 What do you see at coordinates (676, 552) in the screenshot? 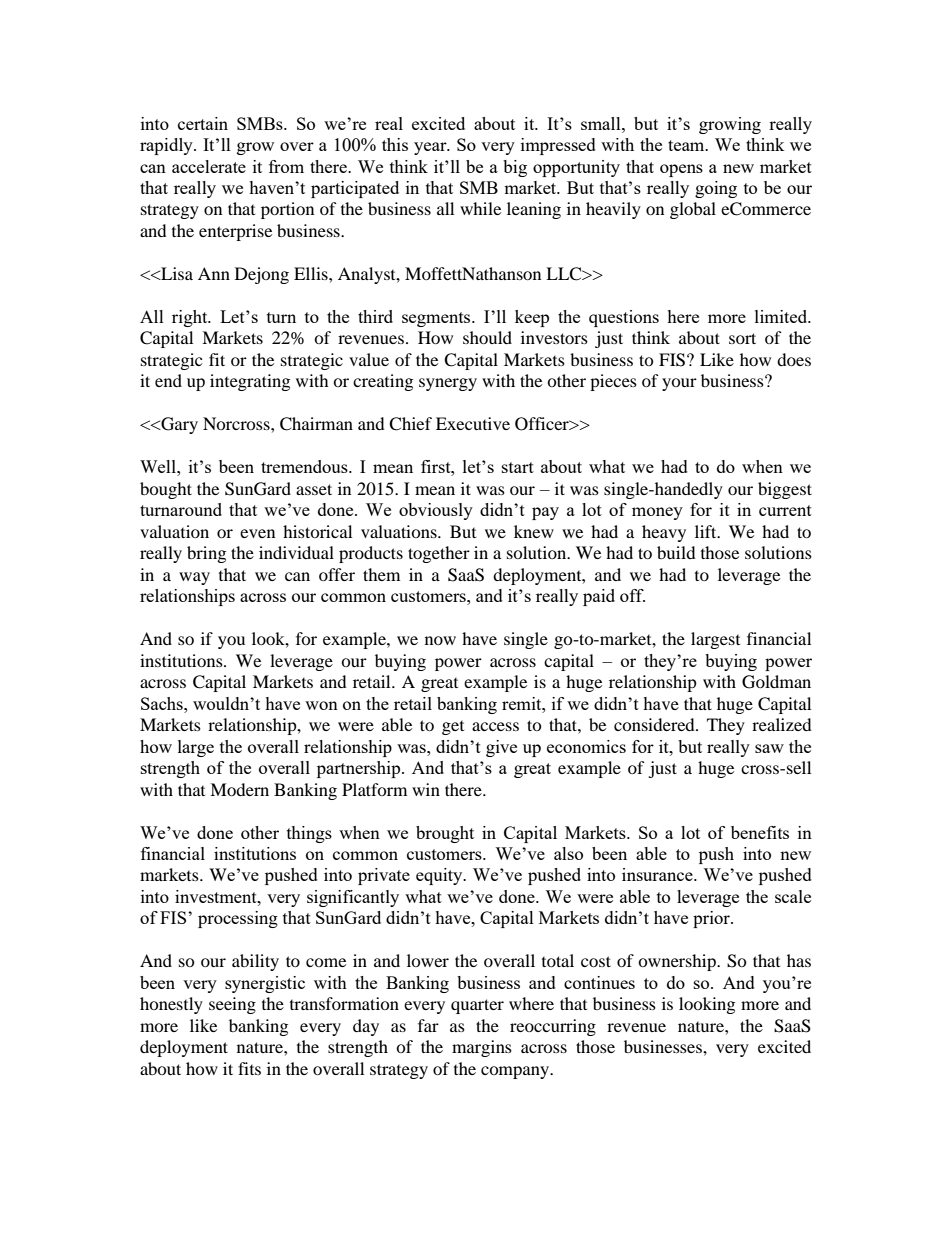
I see `build` at bounding box center [676, 552].
